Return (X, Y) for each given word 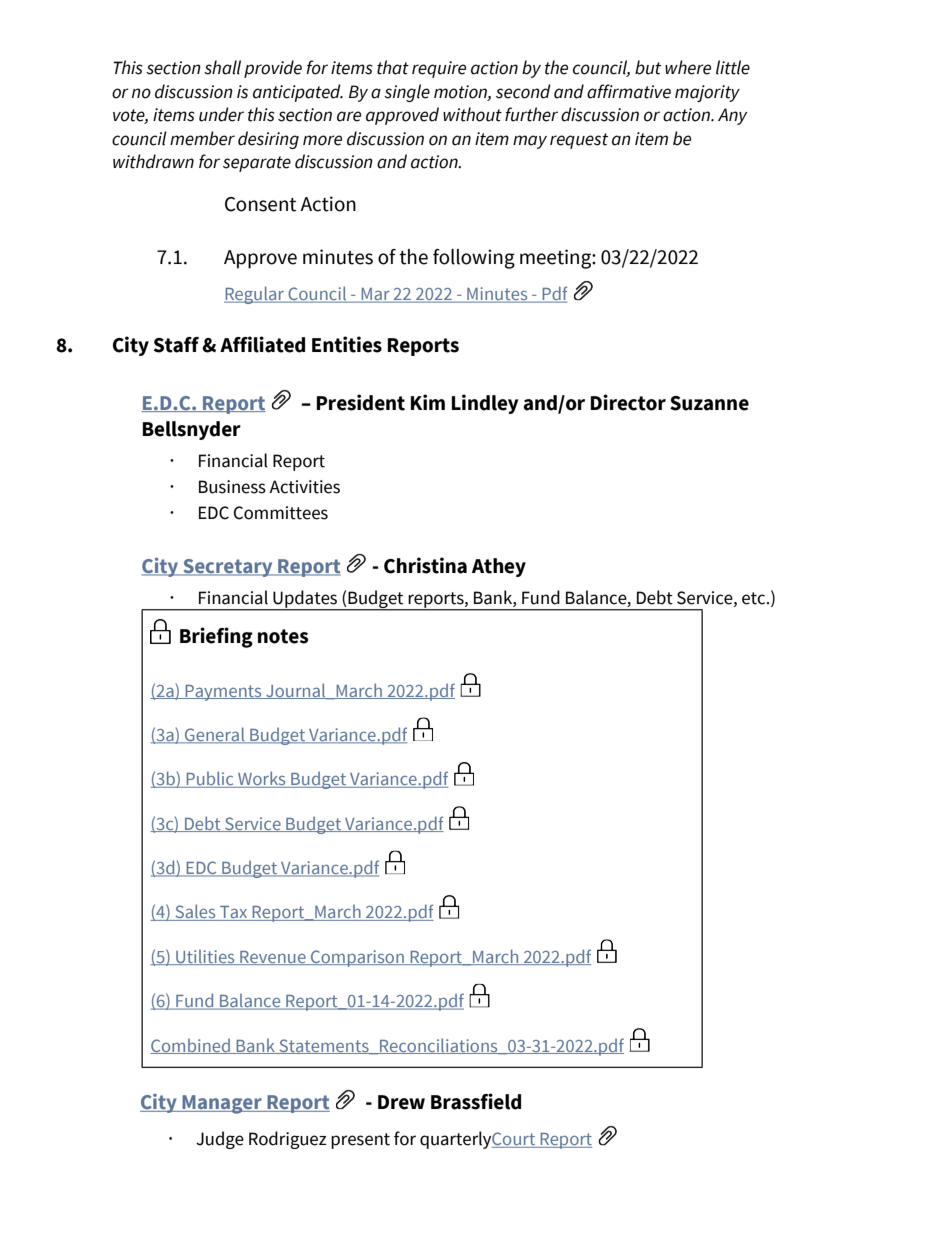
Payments (223, 693)
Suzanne (709, 403)
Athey (499, 567)
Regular (255, 295)
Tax (234, 913)
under (221, 114)
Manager (222, 1104)
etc (755, 598)
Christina (425, 565)
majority (707, 93)
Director (628, 402)
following (474, 259)
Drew (401, 1102)
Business (232, 487)
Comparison (357, 958)
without (472, 114)
